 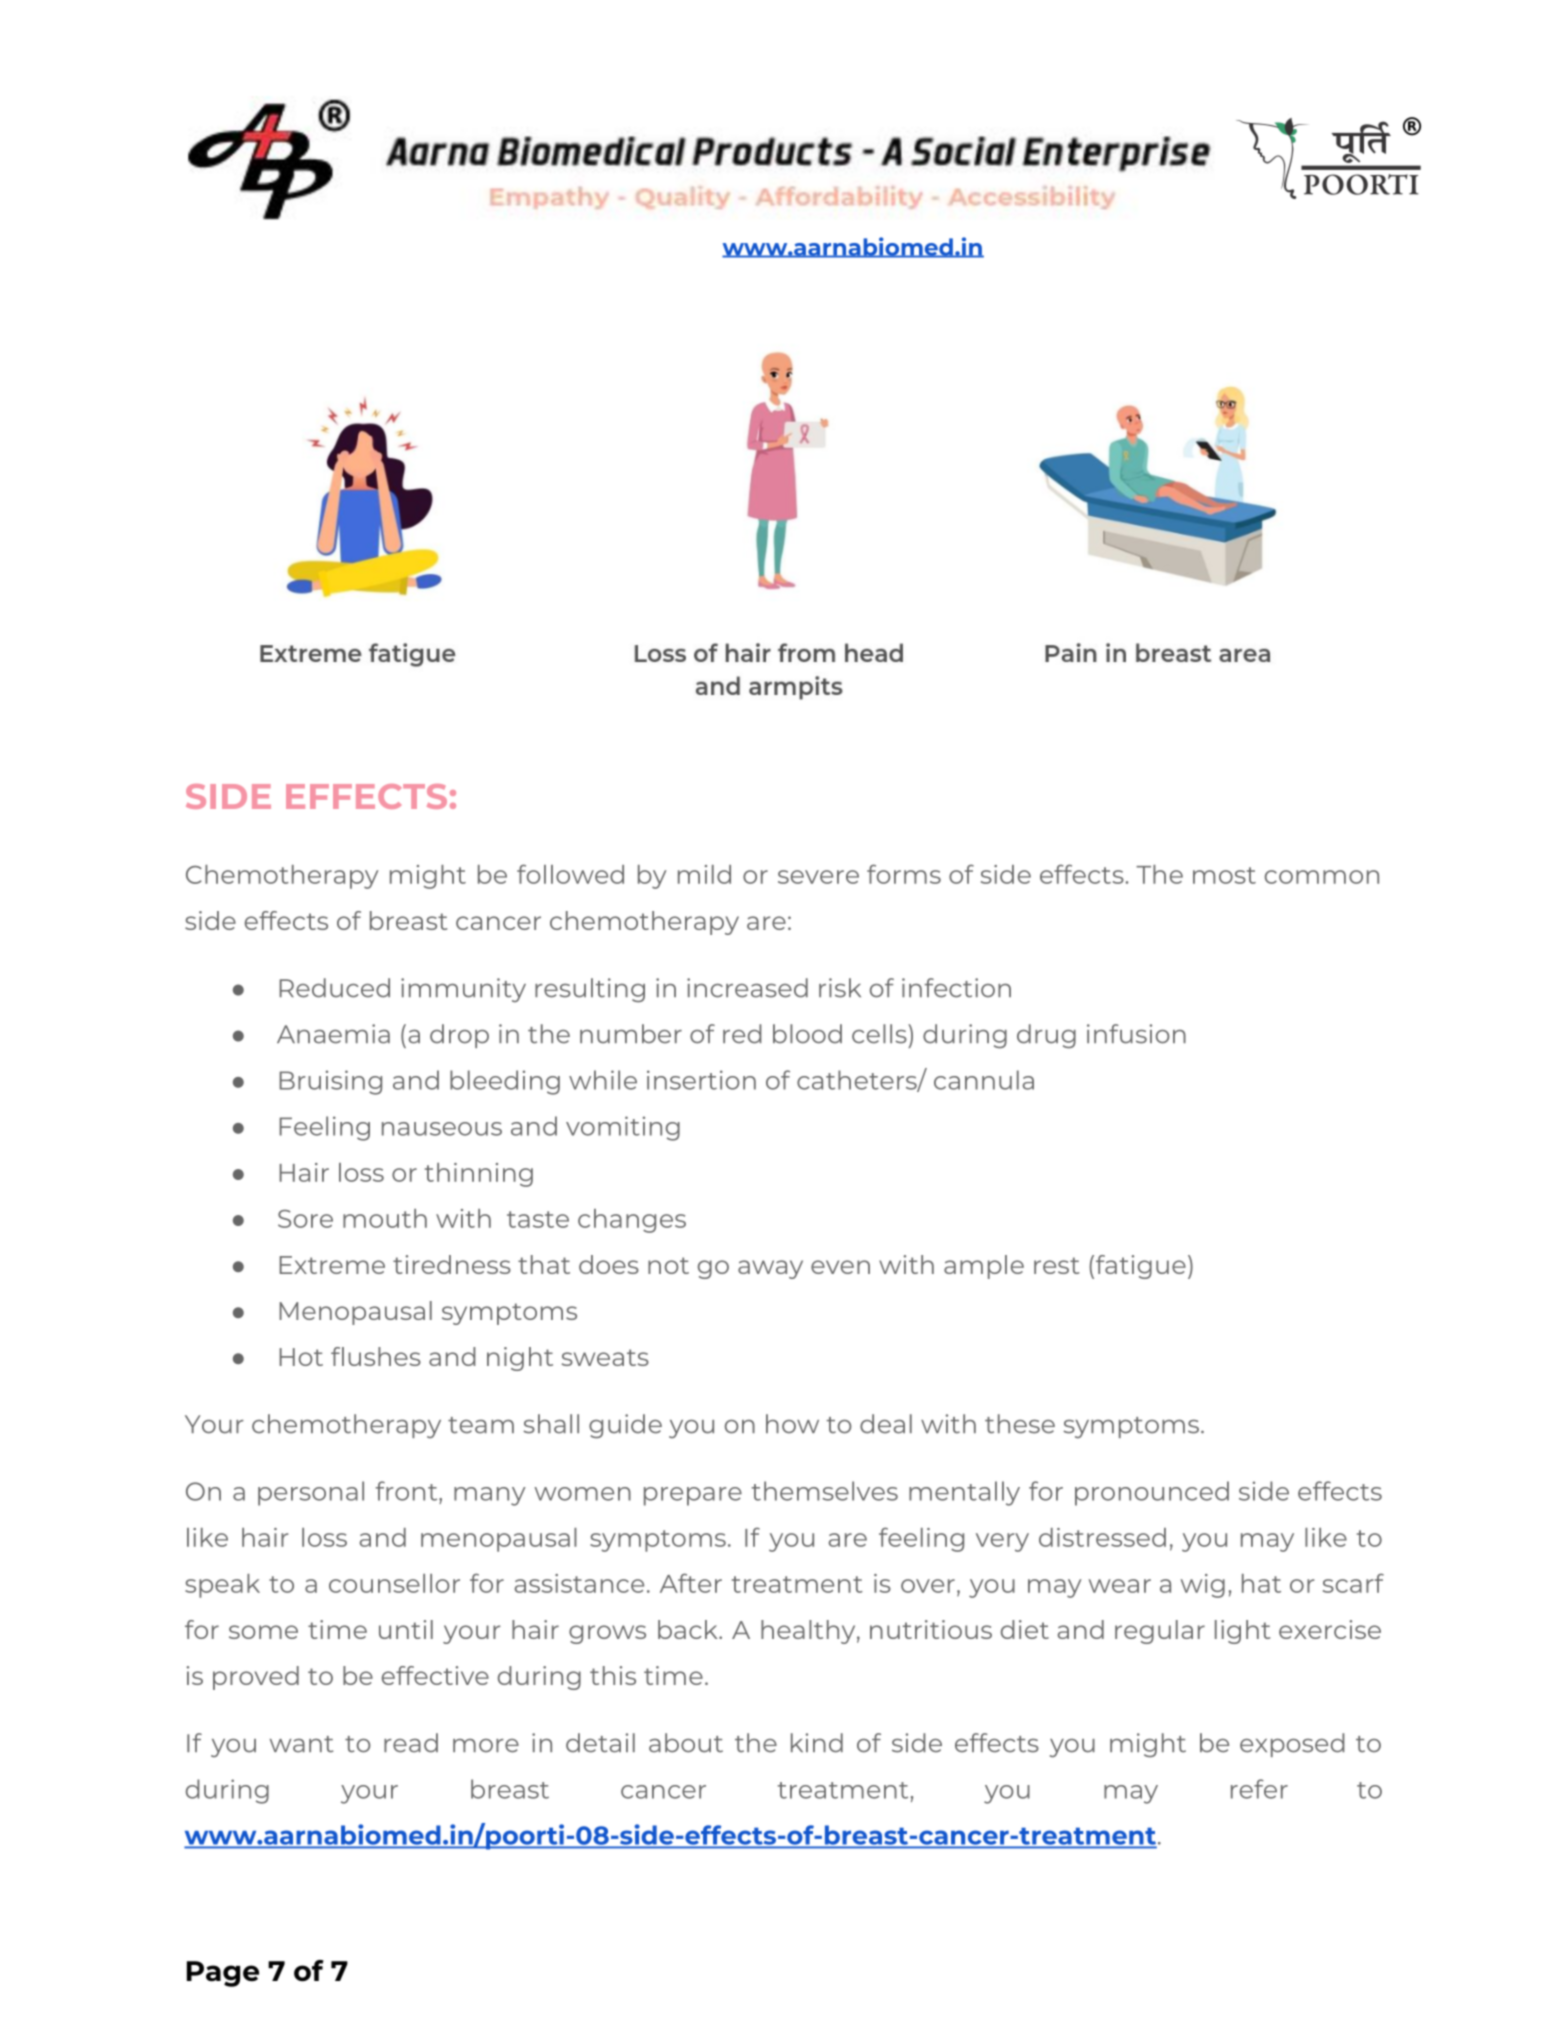 I want to click on Page, so click(x=223, y=1974).
